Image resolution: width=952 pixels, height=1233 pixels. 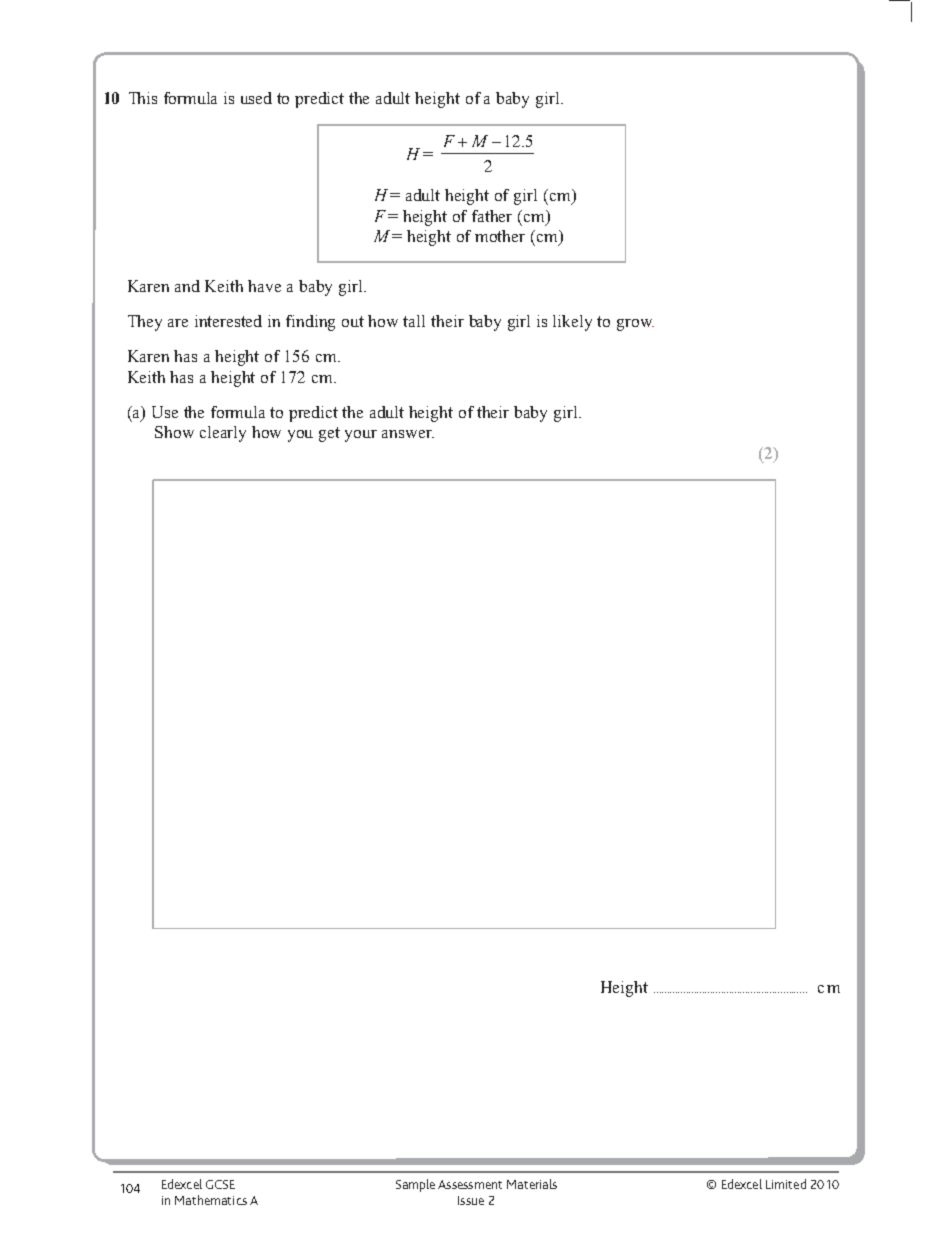 What do you see at coordinates (220, 1184) in the page?
I see `GCSE` at bounding box center [220, 1184].
